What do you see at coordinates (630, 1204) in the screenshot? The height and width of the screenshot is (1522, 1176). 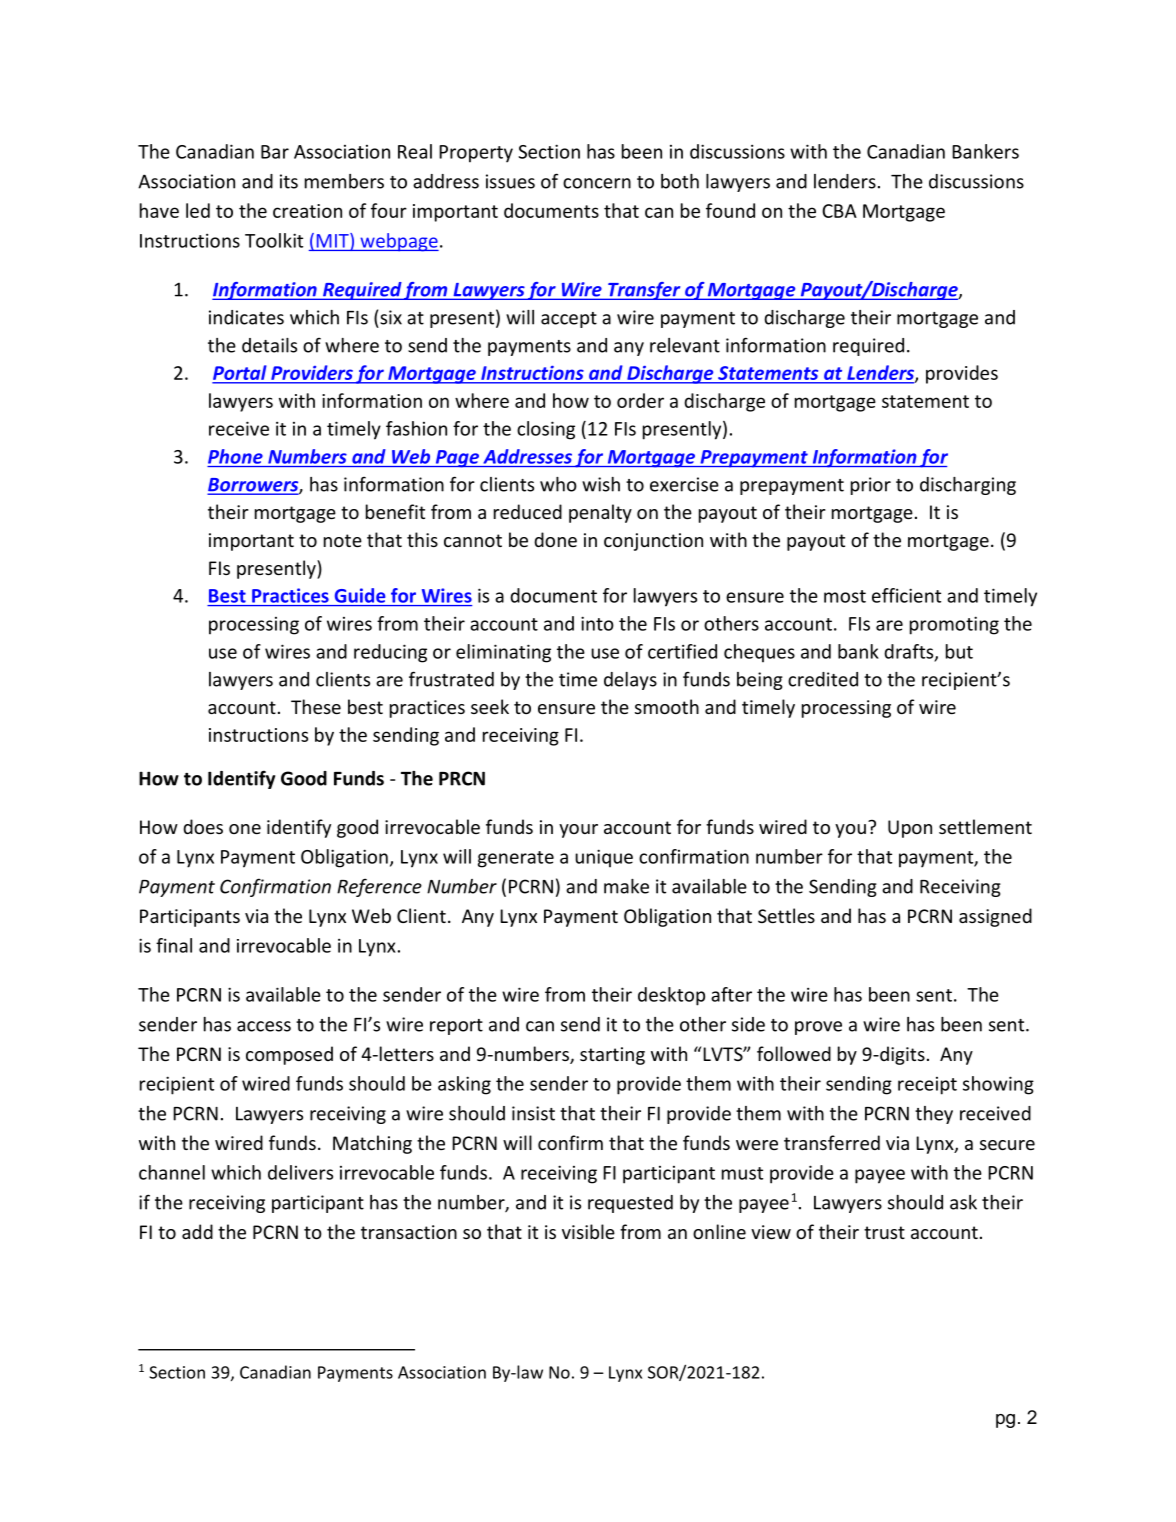 I see `requested` at bounding box center [630, 1204].
